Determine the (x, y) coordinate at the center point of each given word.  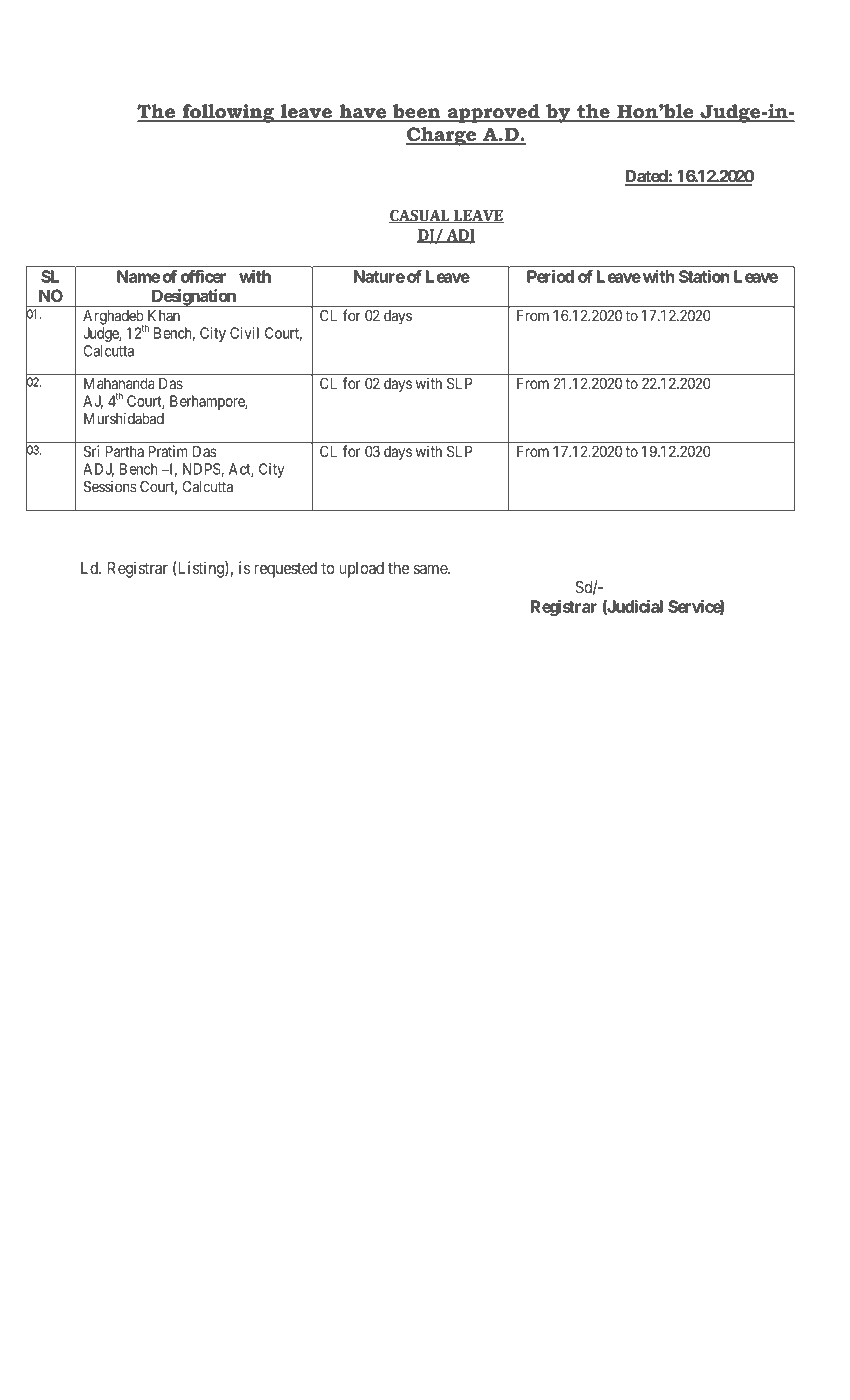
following (228, 113)
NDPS (202, 470)
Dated (647, 177)
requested (285, 570)
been (417, 112)
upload (361, 570)
